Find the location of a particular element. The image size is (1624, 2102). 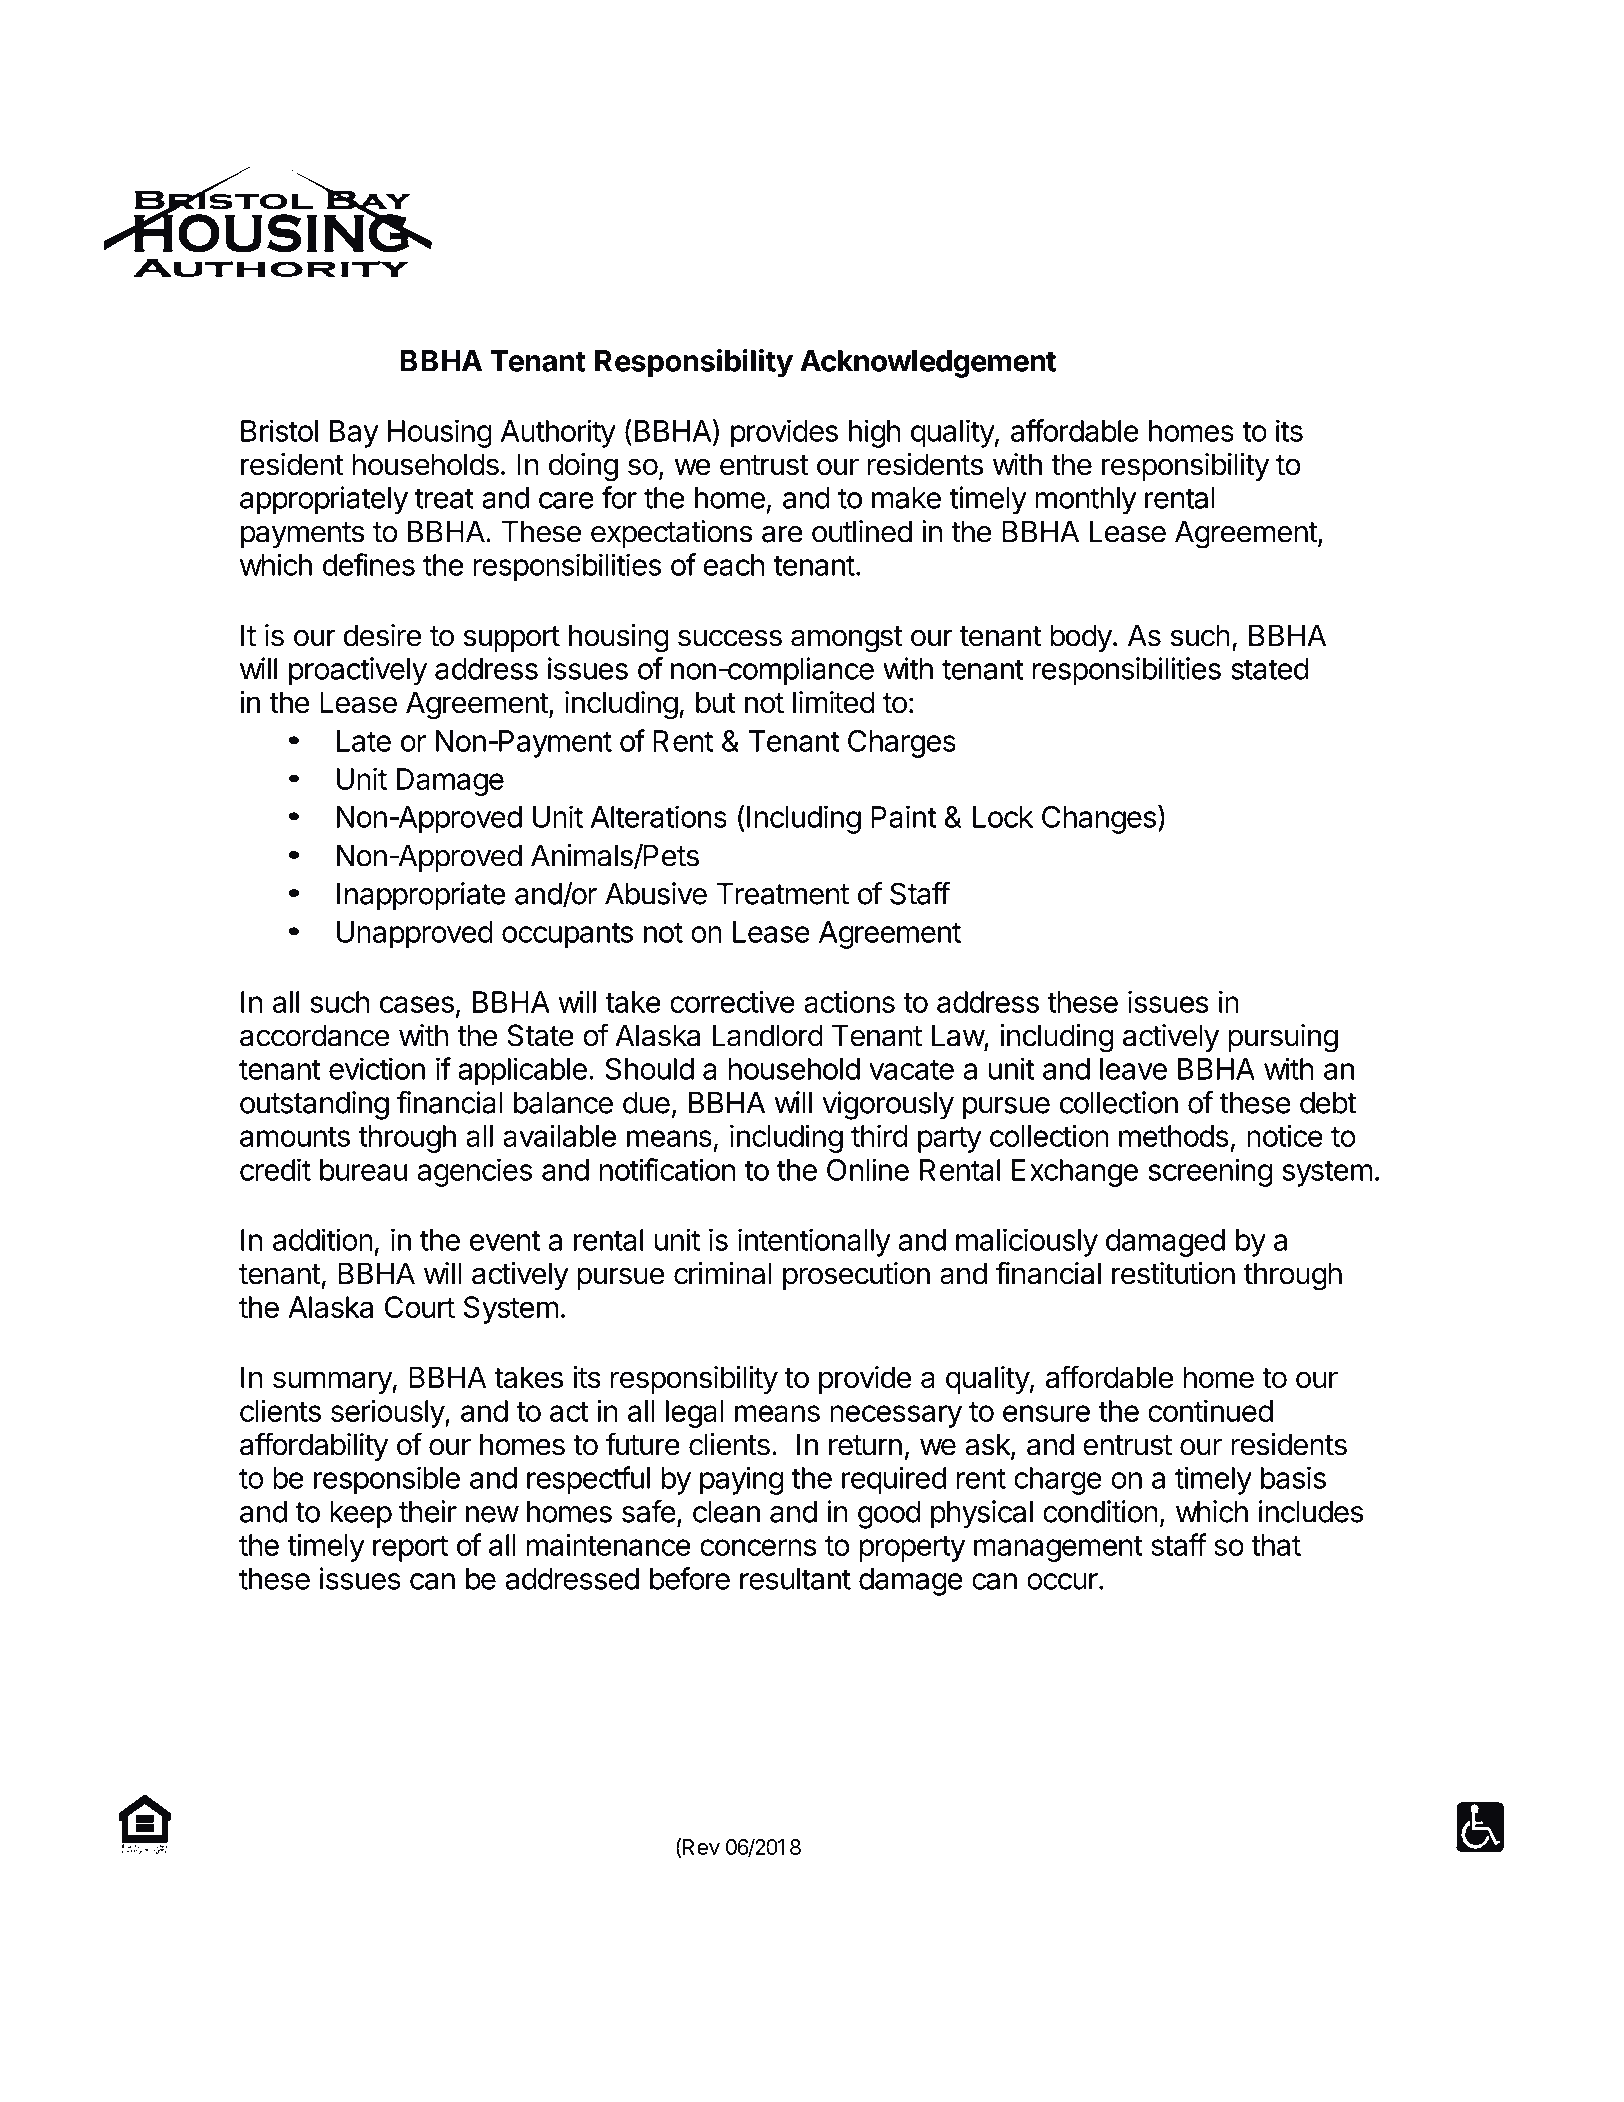

eviction is located at coordinates (377, 1068).
